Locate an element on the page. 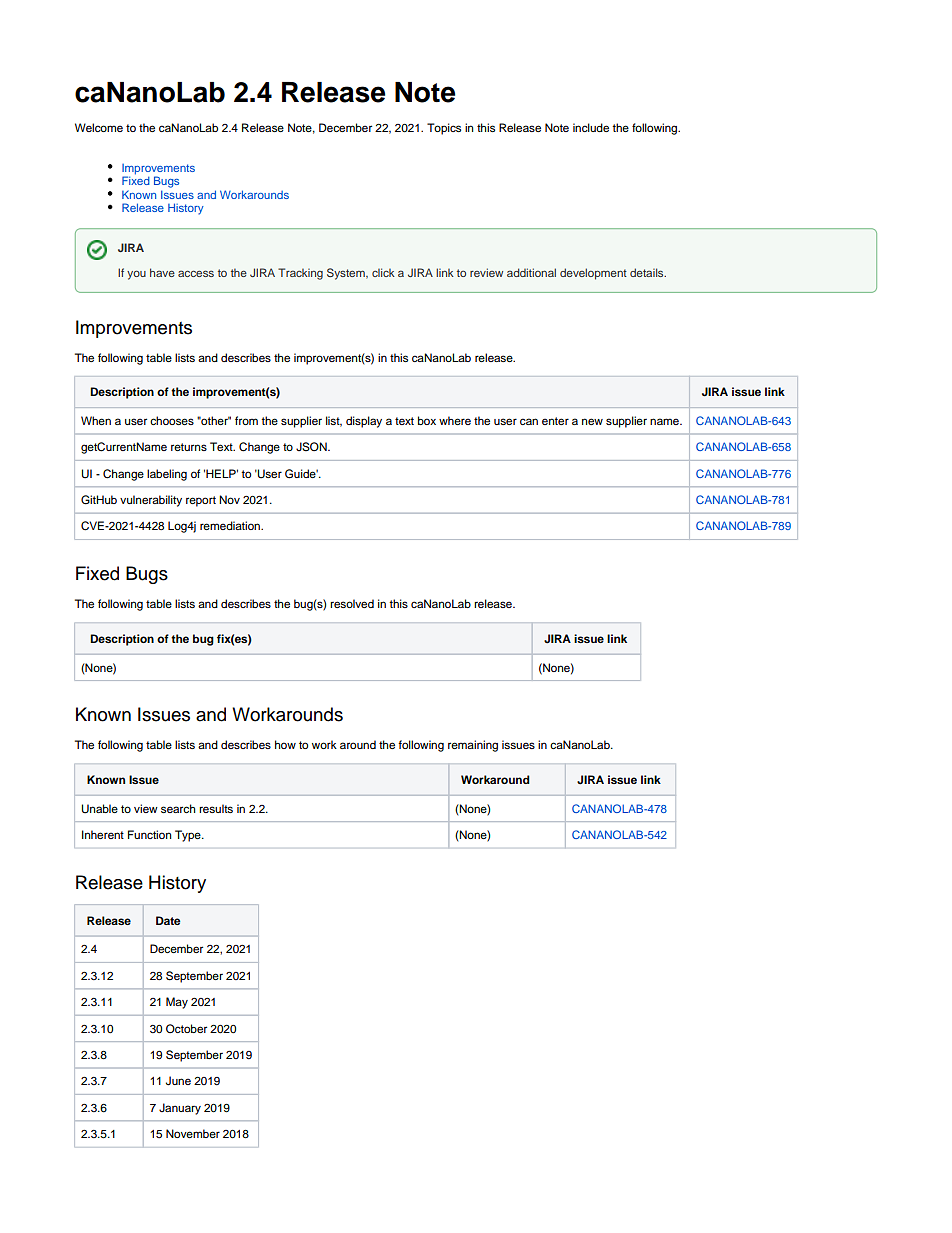  remaining is located at coordinates (473, 746).
